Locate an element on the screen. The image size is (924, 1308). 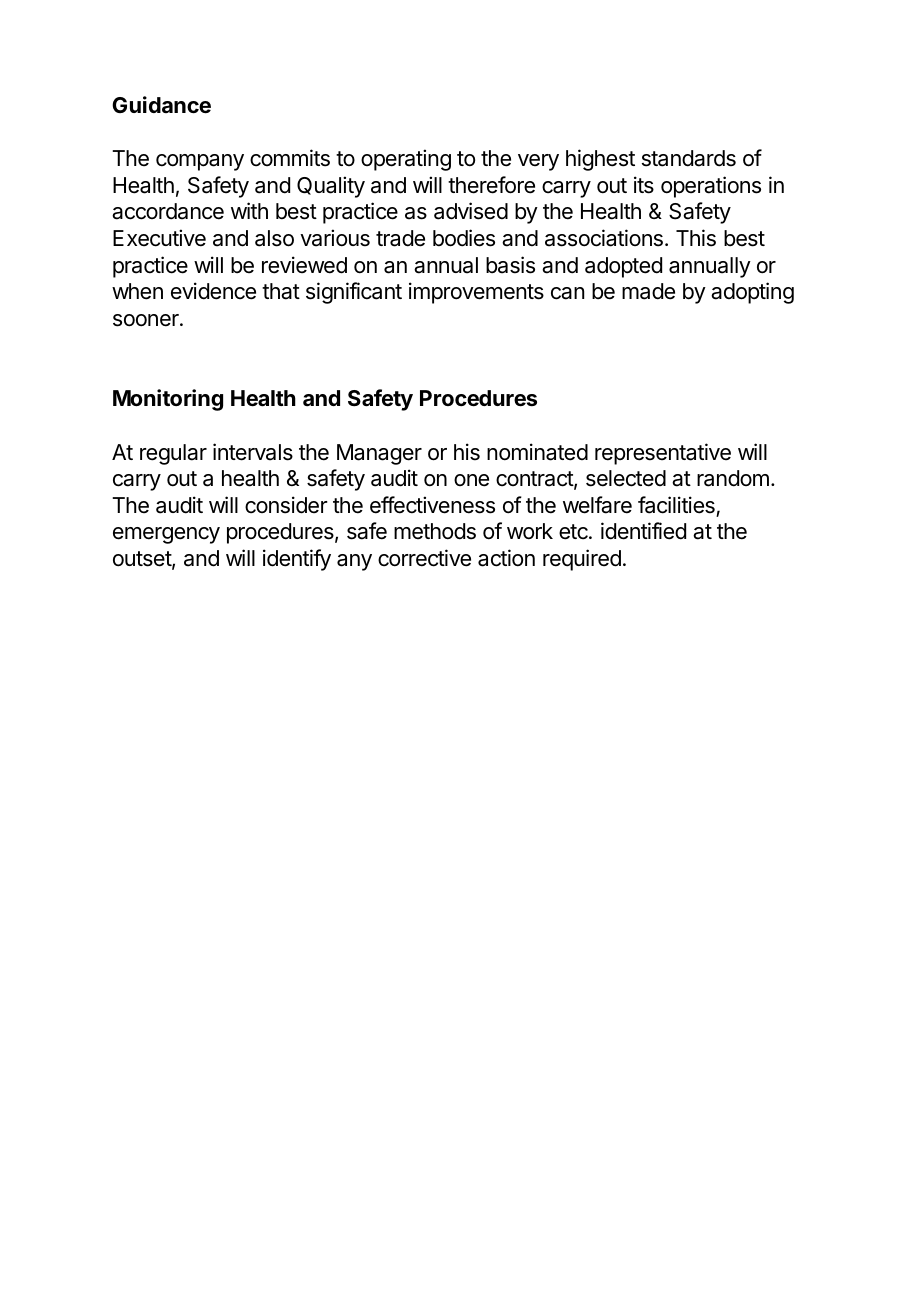
operating is located at coordinates (406, 160).
